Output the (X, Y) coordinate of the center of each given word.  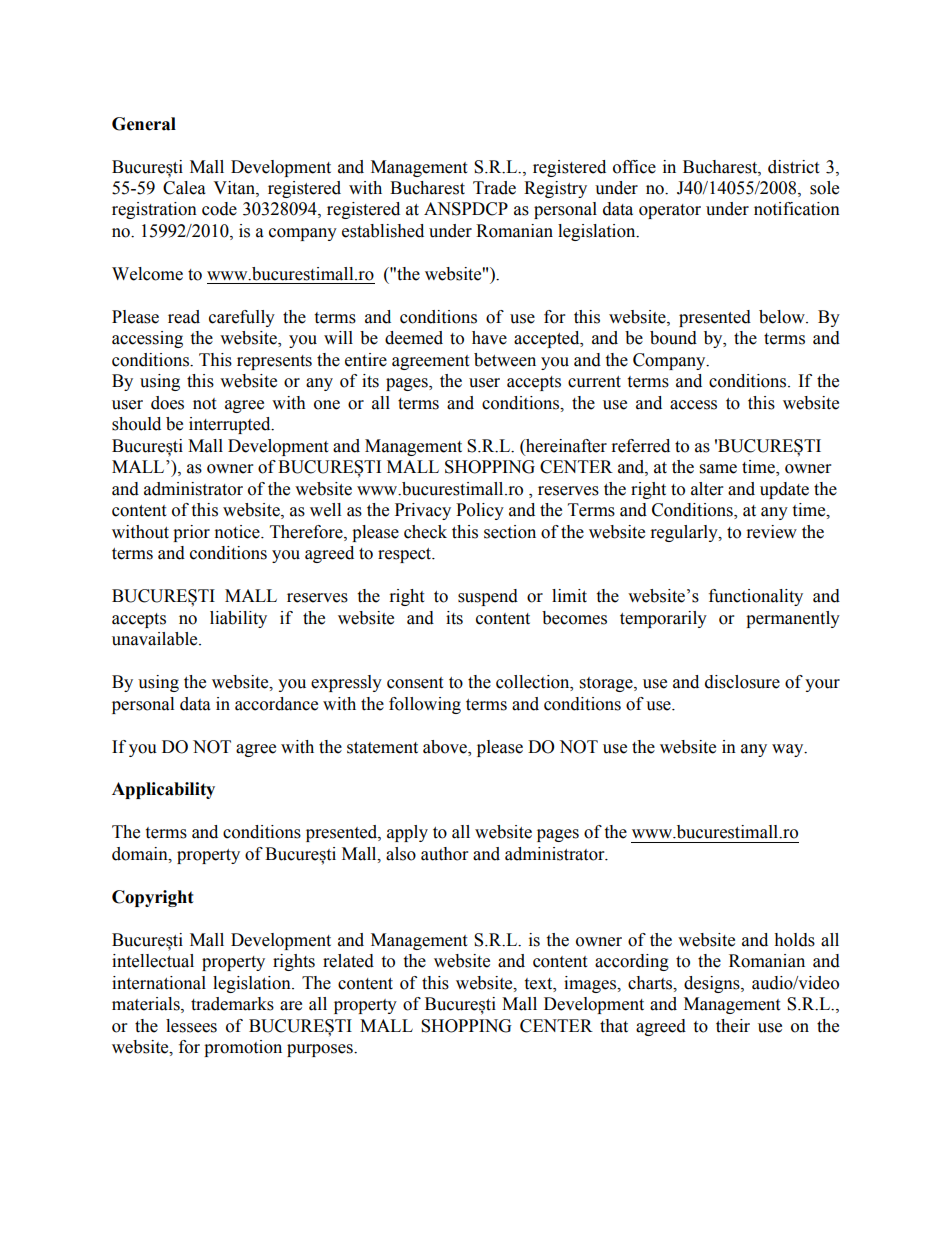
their (733, 1026)
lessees (191, 1026)
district (793, 167)
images (591, 984)
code (219, 209)
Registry (555, 189)
